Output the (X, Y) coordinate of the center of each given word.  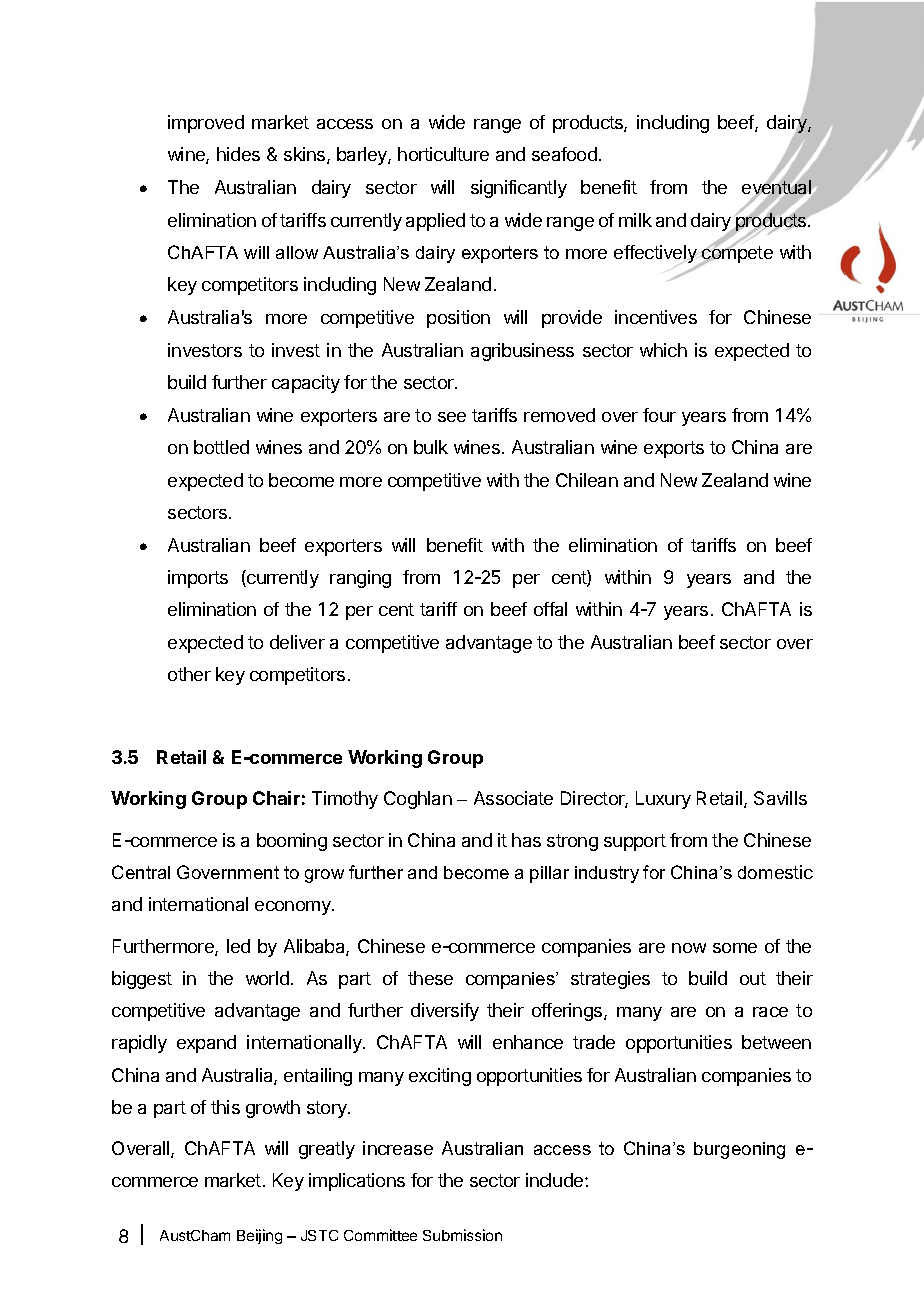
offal (550, 609)
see (452, 417)
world (267, 978)
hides (238, 154)
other (189, 674)
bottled (221, 447)
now (689, 948)
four (659, 415)
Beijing (259, 1236)
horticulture (443, 154)
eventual (776, 187)
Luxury (663, 800)
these (430, 978)
